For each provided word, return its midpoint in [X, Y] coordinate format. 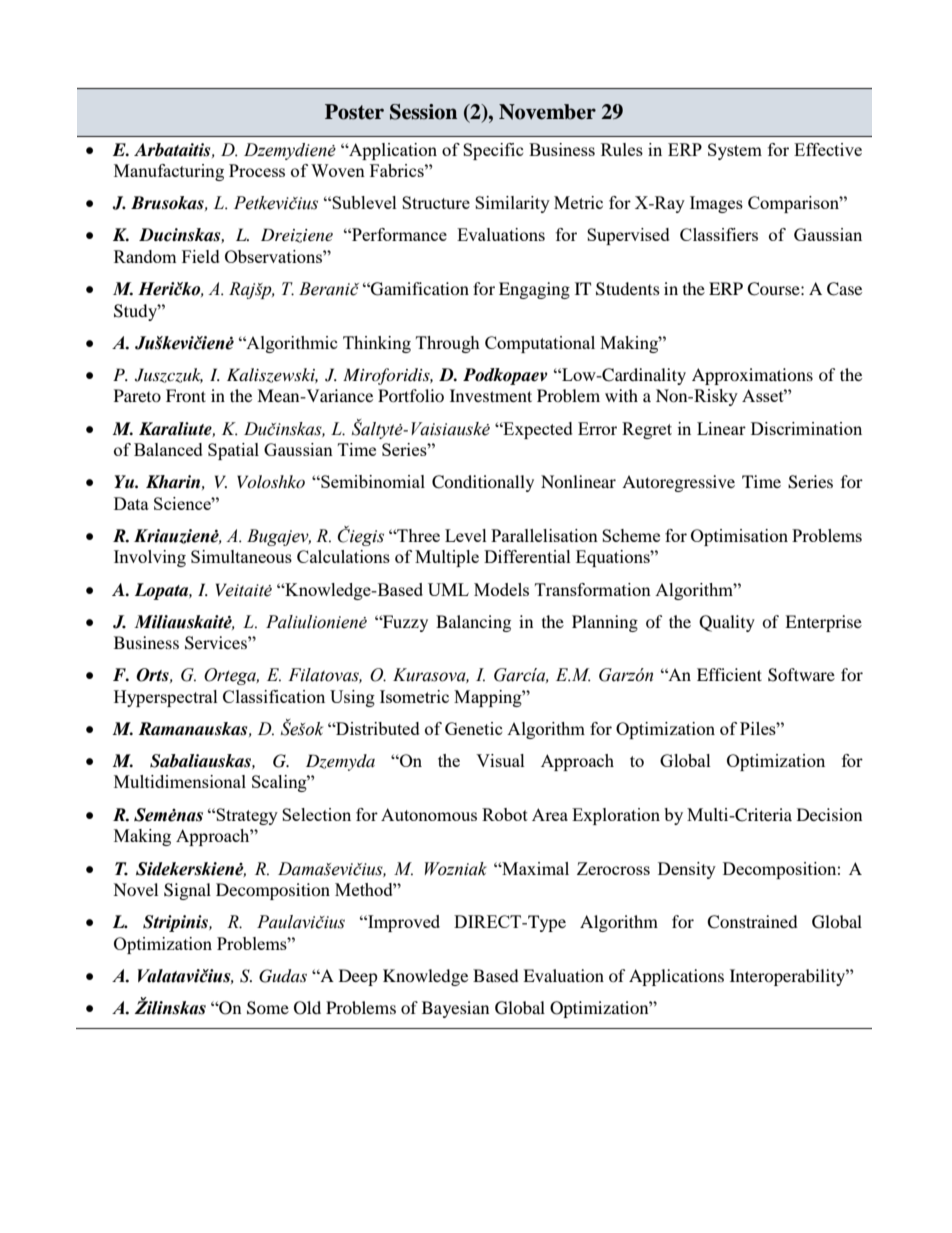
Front [186, 395]
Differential [527, 556]
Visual [500, 760]
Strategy [247, 816]
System [735, 151]
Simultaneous [241, 556]
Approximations [752, 376]
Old [307, 1008]
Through [448, 344]
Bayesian [455, 1009]
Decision [829, 814]
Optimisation [739, 537]
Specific [493, 151]
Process [257, 170]
